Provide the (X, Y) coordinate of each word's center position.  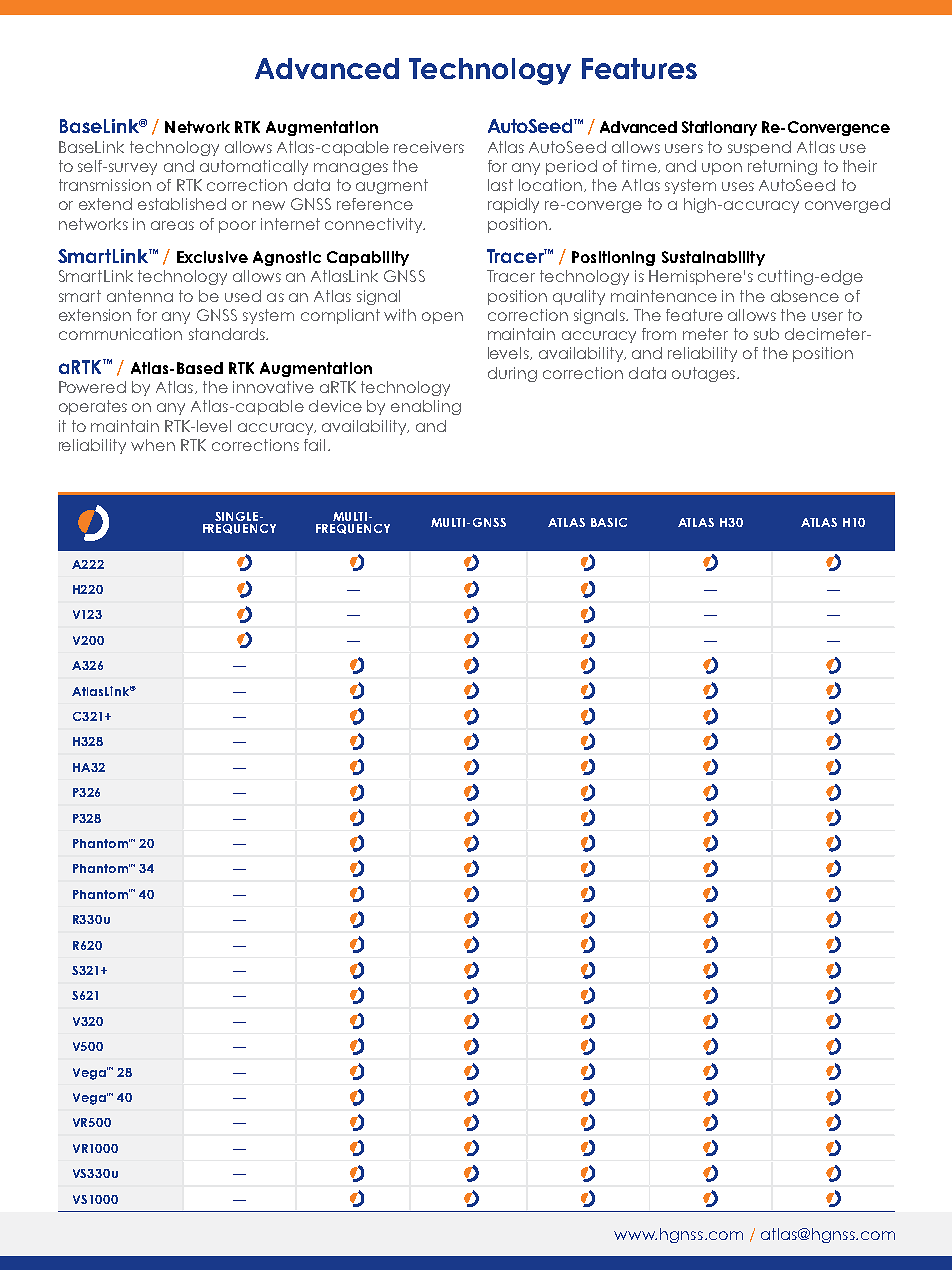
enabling (426, 407)
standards (228, 334)
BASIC (609, 522)
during (512, 374)
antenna (140, 296)
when (153, 445)
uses (738, 186)
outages (703, 374)
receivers (429, 147)
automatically (254, 167)
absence (805, 296)
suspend (759, 148)
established (182, 204)
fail (314, 445)
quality (579, 297)
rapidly (513, 205)
